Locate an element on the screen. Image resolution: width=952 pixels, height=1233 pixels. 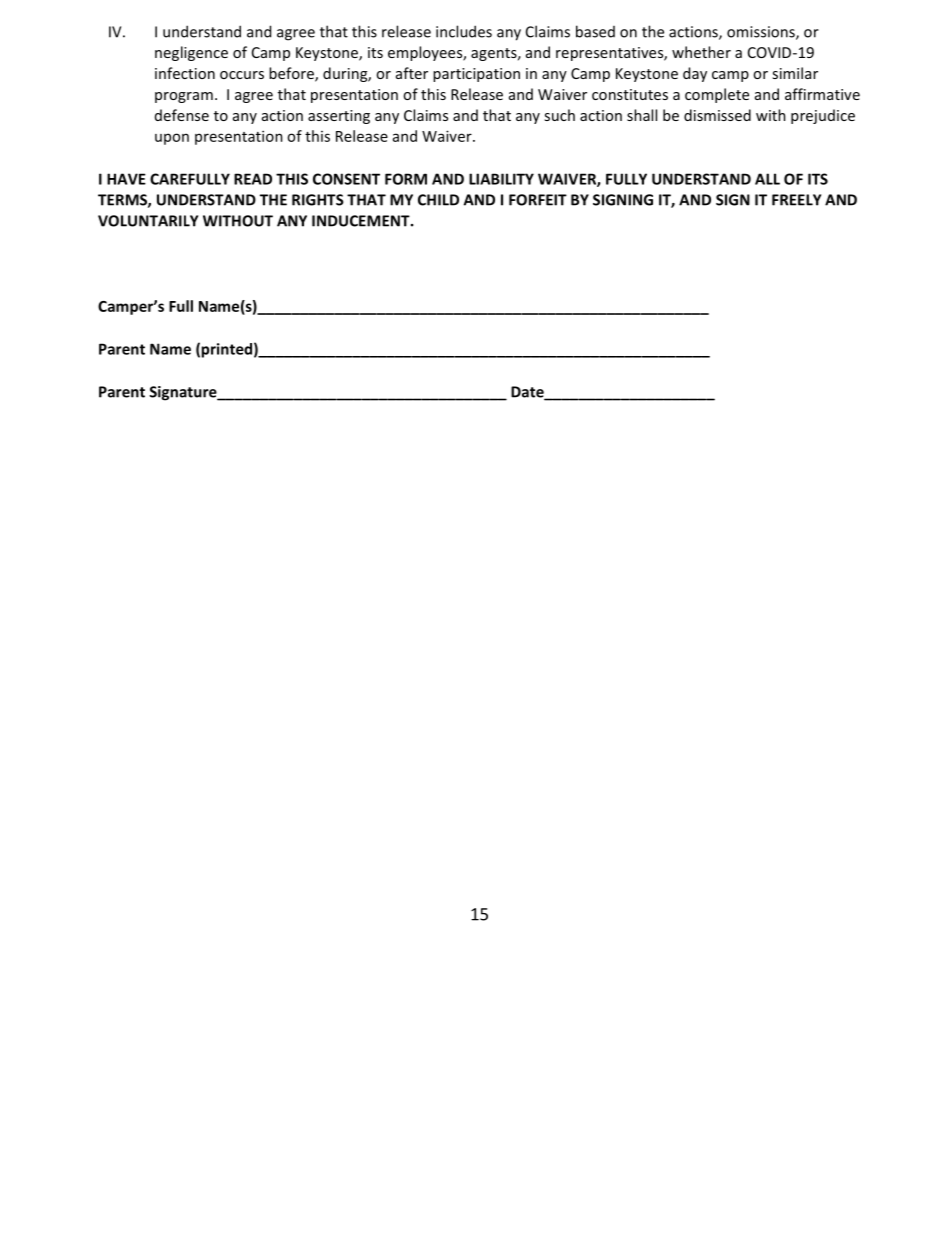
dismissed is located at coordinates (717, 115).
